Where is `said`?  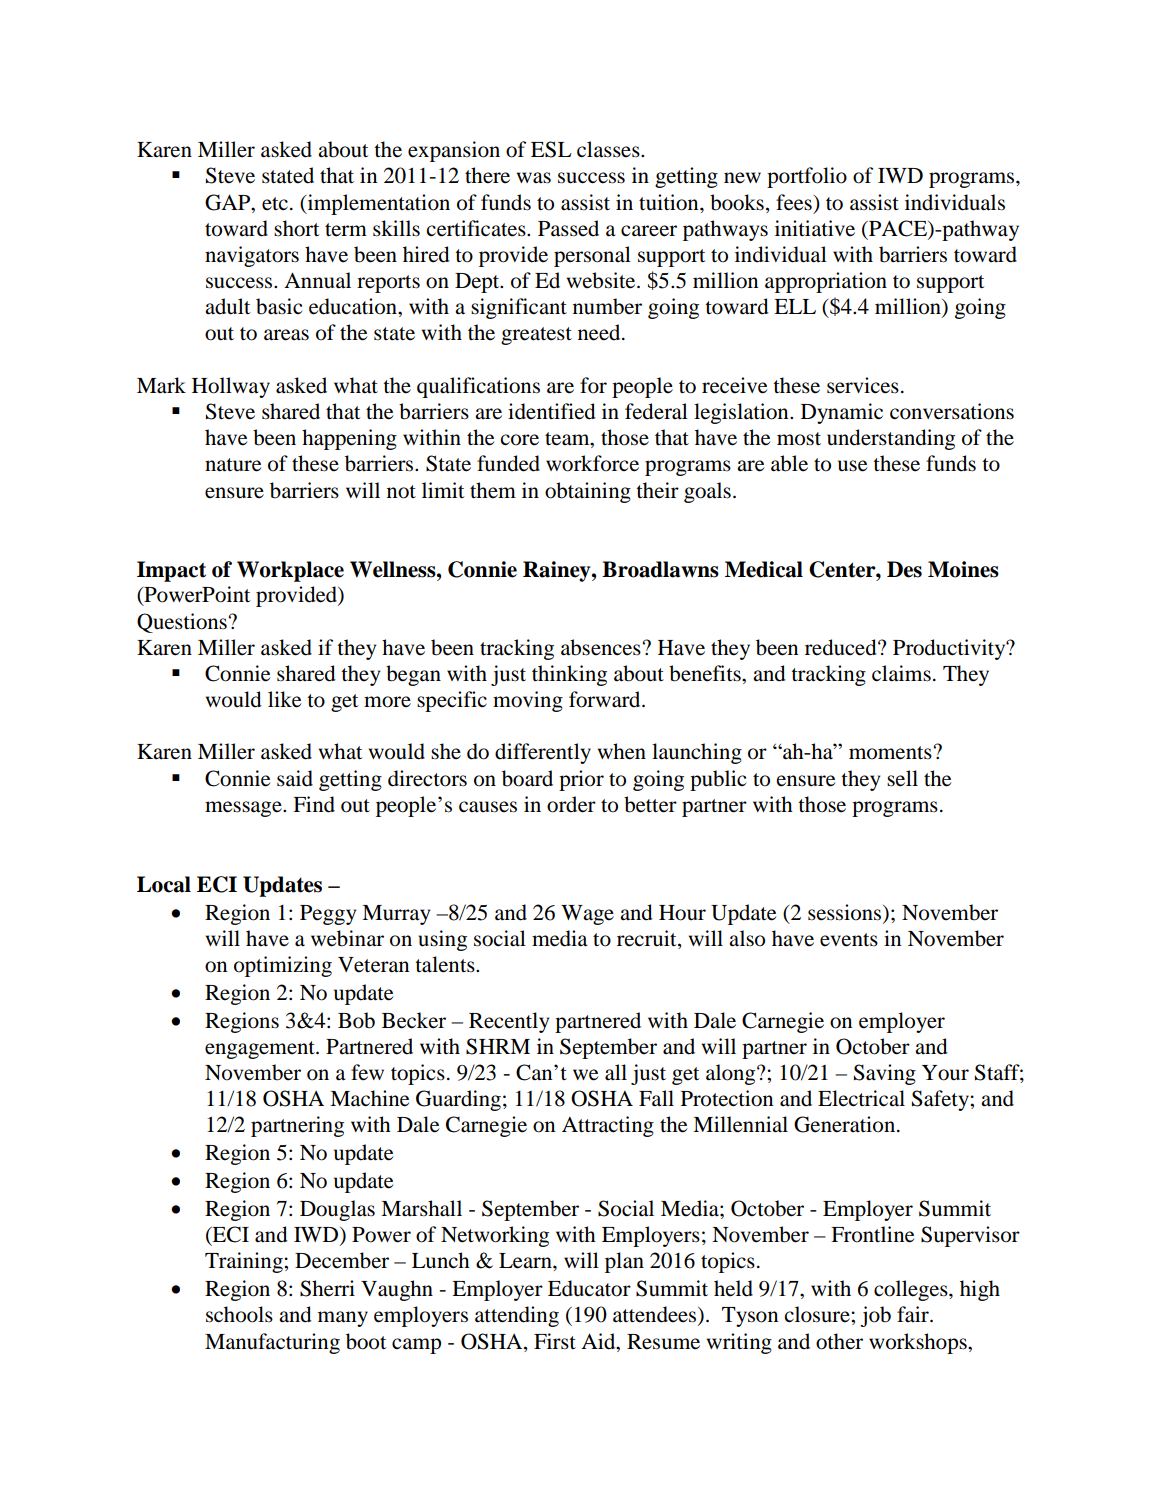
said is located at coordinates (295, 778).
